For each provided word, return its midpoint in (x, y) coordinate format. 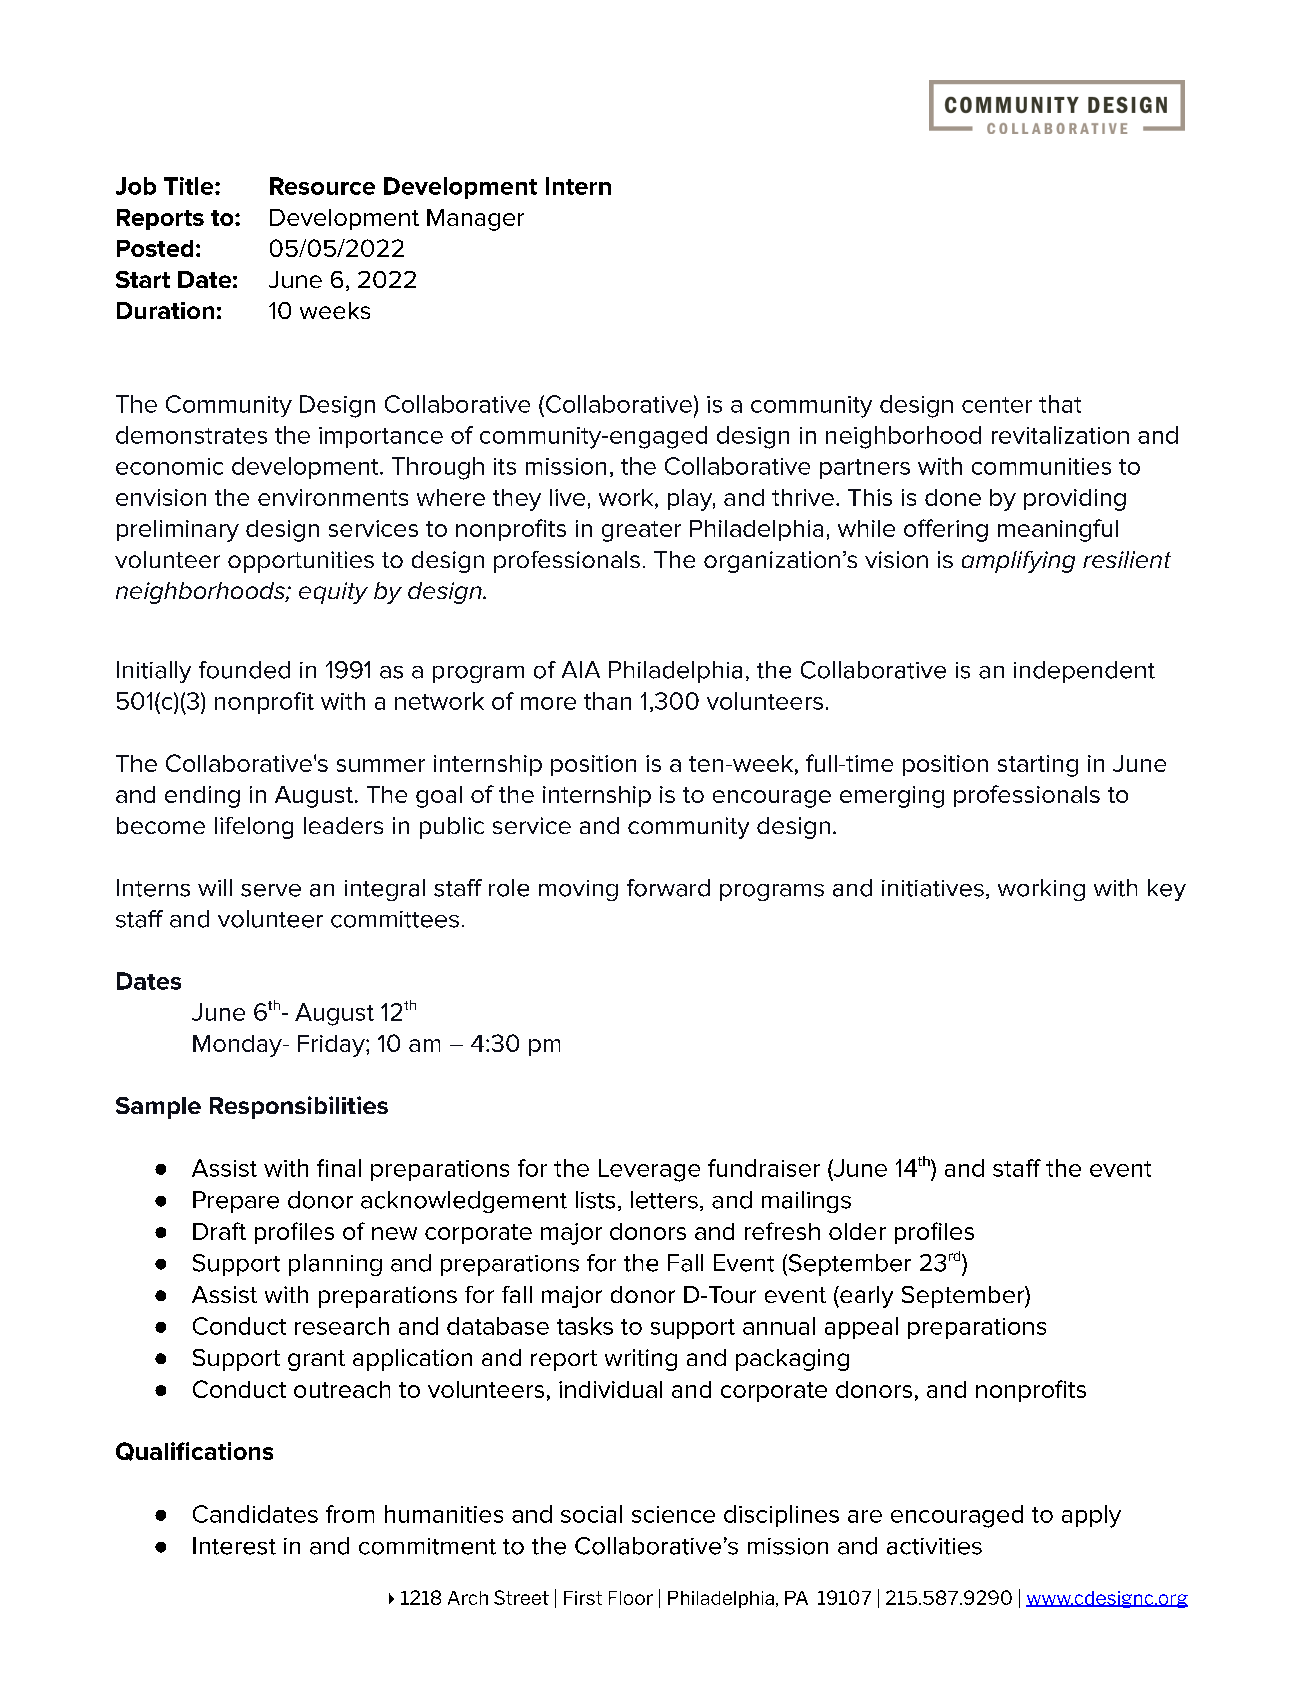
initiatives (933, 888)
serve (271, 890)
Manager (475, 220)
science (673, 1514)
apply (1091, 1516)
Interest (234, 1546)
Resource (322, 186)
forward (668, 888)
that (1060, 404)
